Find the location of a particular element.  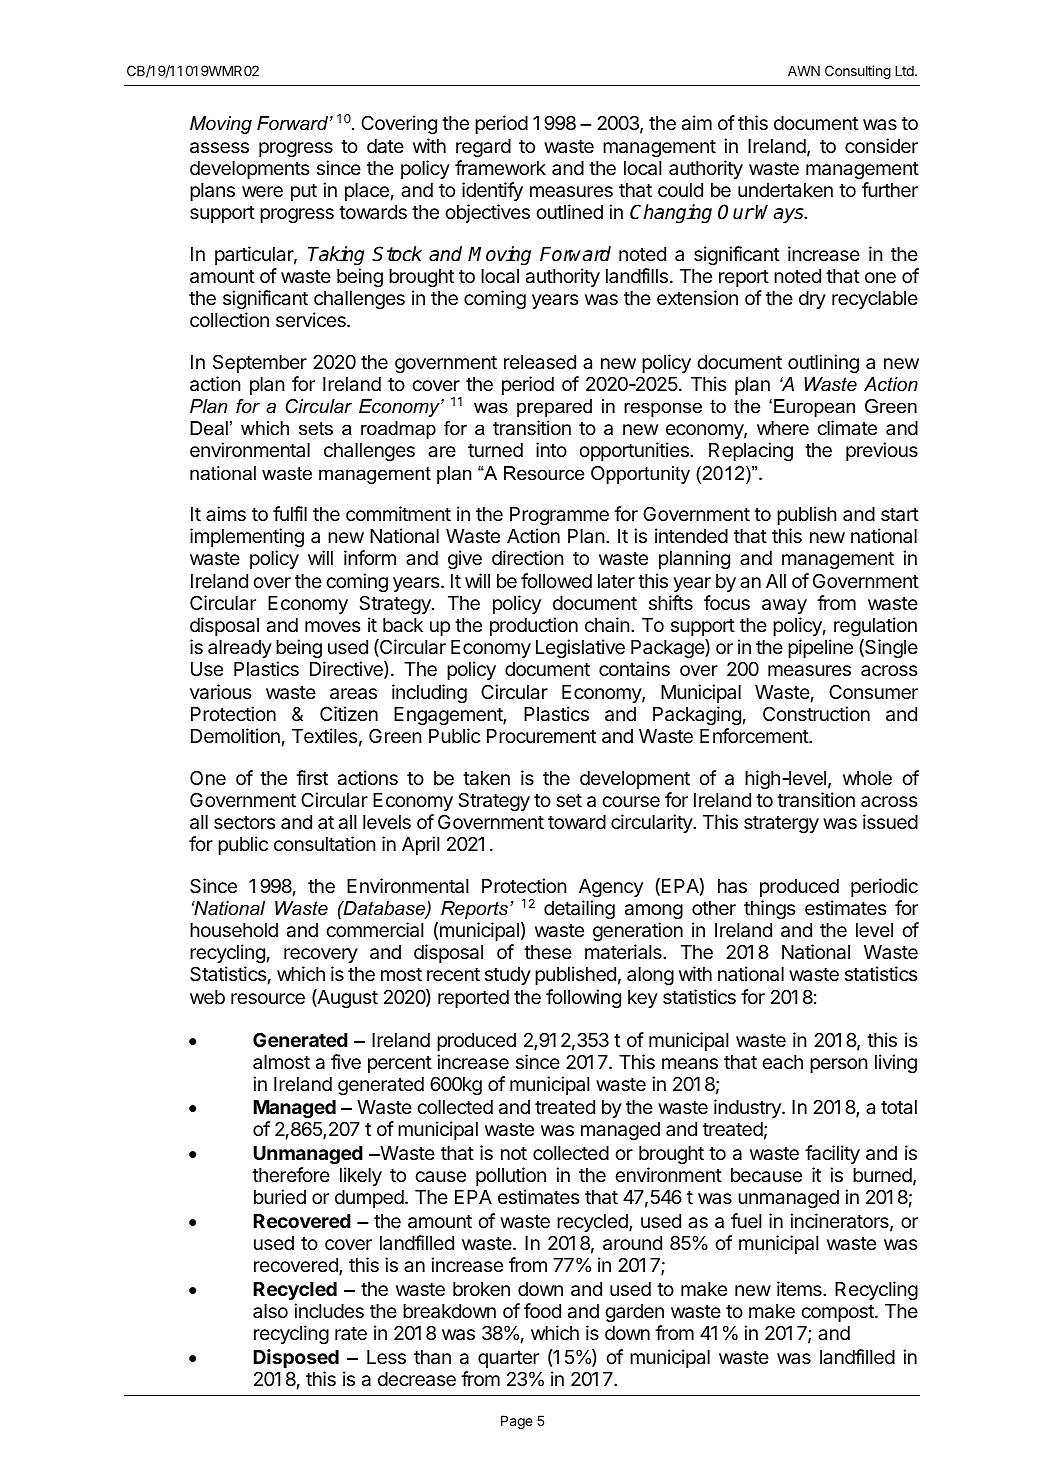

framework is located at coordinates (500, 168).
